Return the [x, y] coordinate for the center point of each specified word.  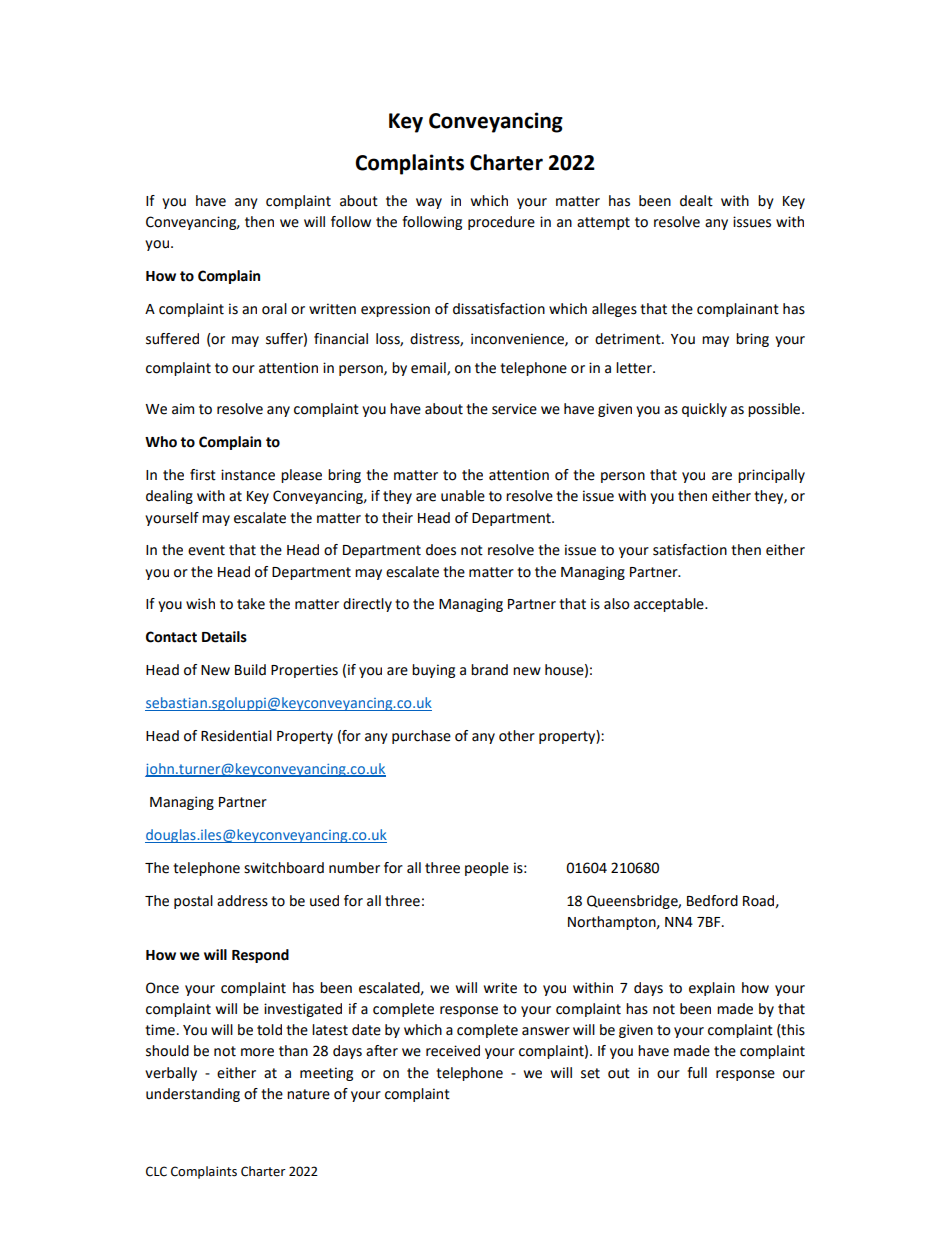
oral [274, 309]
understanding [193, 1095]
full [697, 1073]
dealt [696, 201]
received [453, 1051]
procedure [501, 223]
